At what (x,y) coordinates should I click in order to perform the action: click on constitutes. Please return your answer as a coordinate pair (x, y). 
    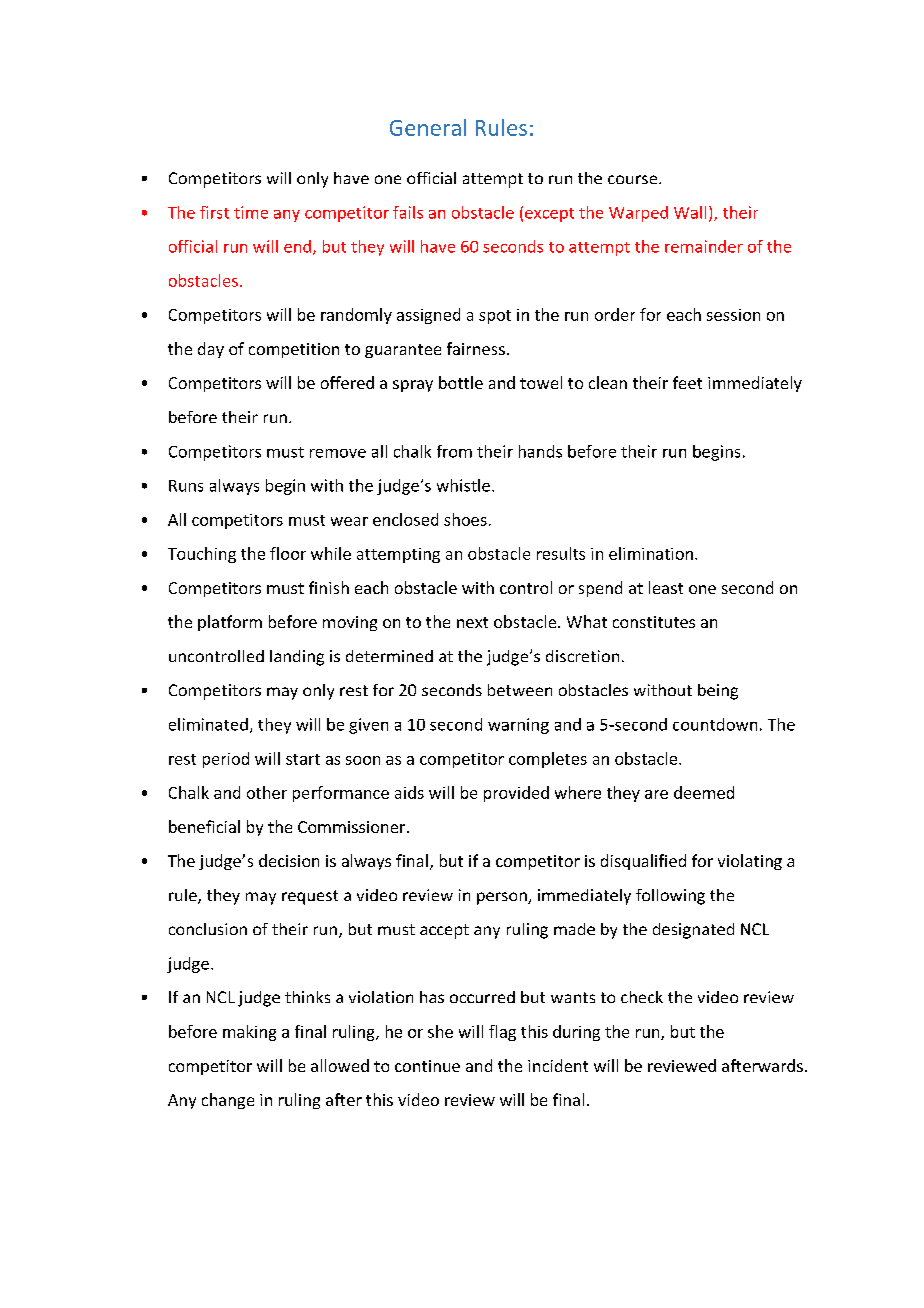
    Looking at the image, I should click on (654, 622).
